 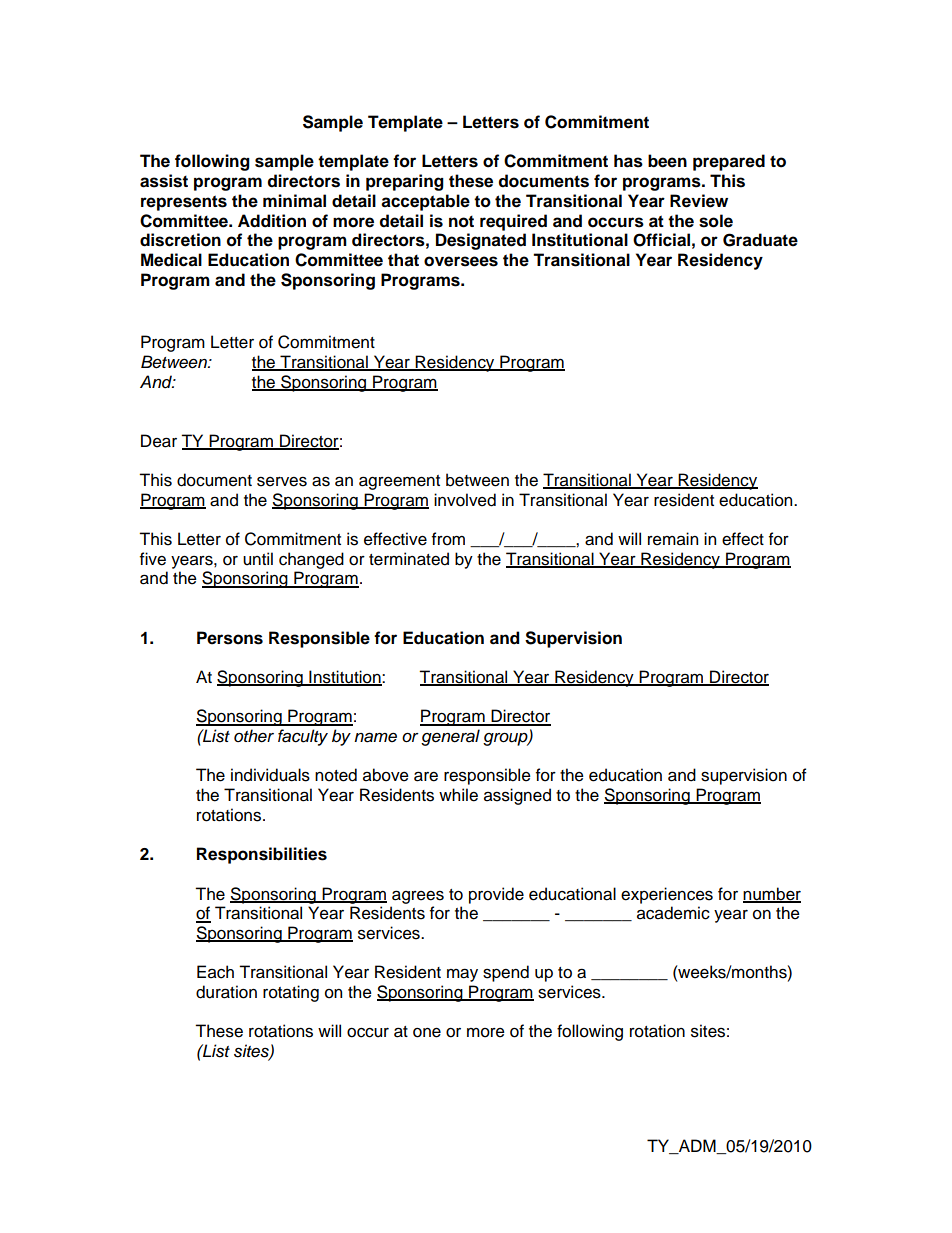 What do you see at coordinates (184, 203) in the screenshot?
I see `represents` at bounding box center [184, 203].
